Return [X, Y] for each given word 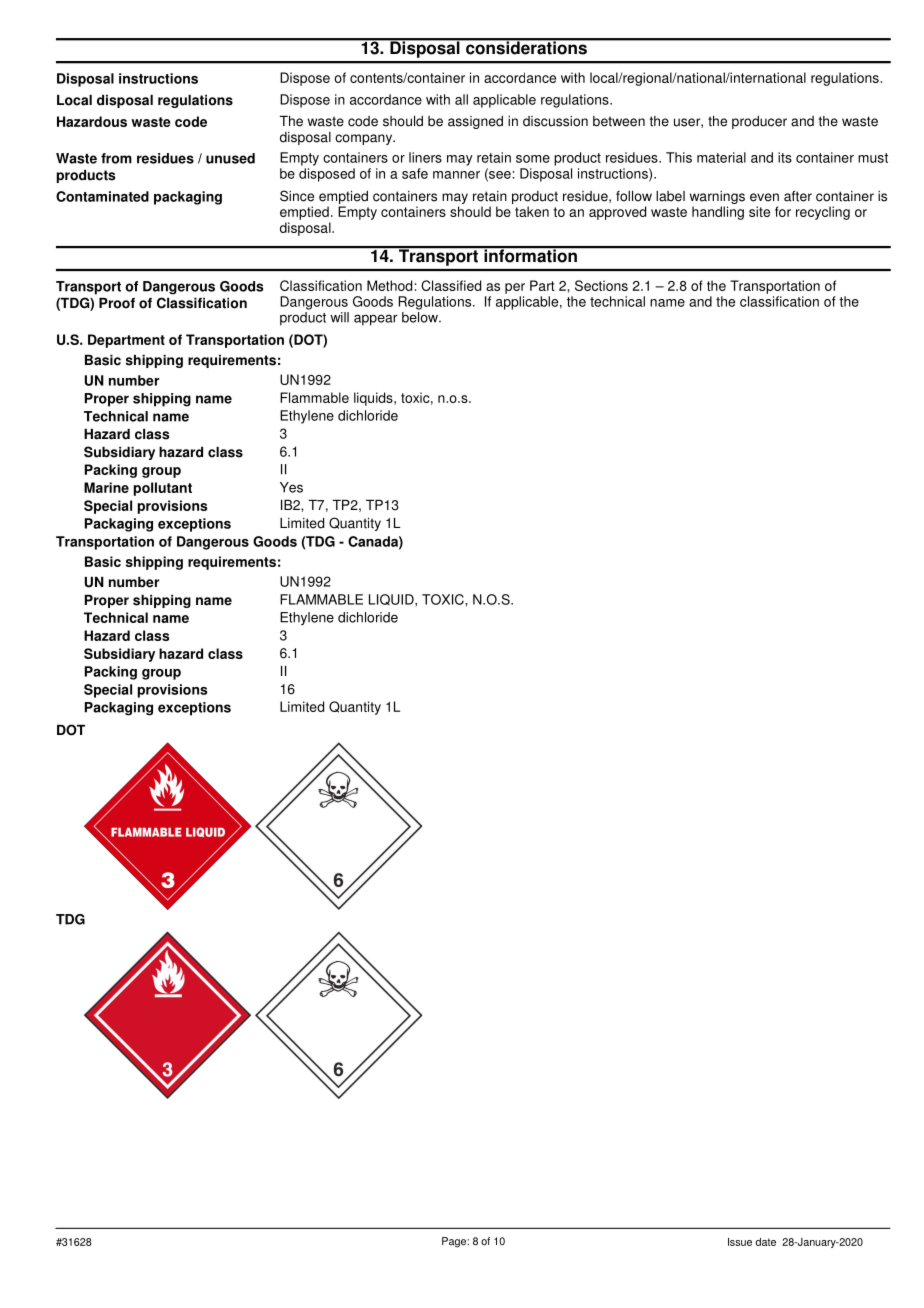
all [461, 99]
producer [759, 122]
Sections [601, 285]
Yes [291, 487]
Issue [740, 1242]
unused [230, 158]
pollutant [163, 489]
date [766, 1242]
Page [455, 1242]
